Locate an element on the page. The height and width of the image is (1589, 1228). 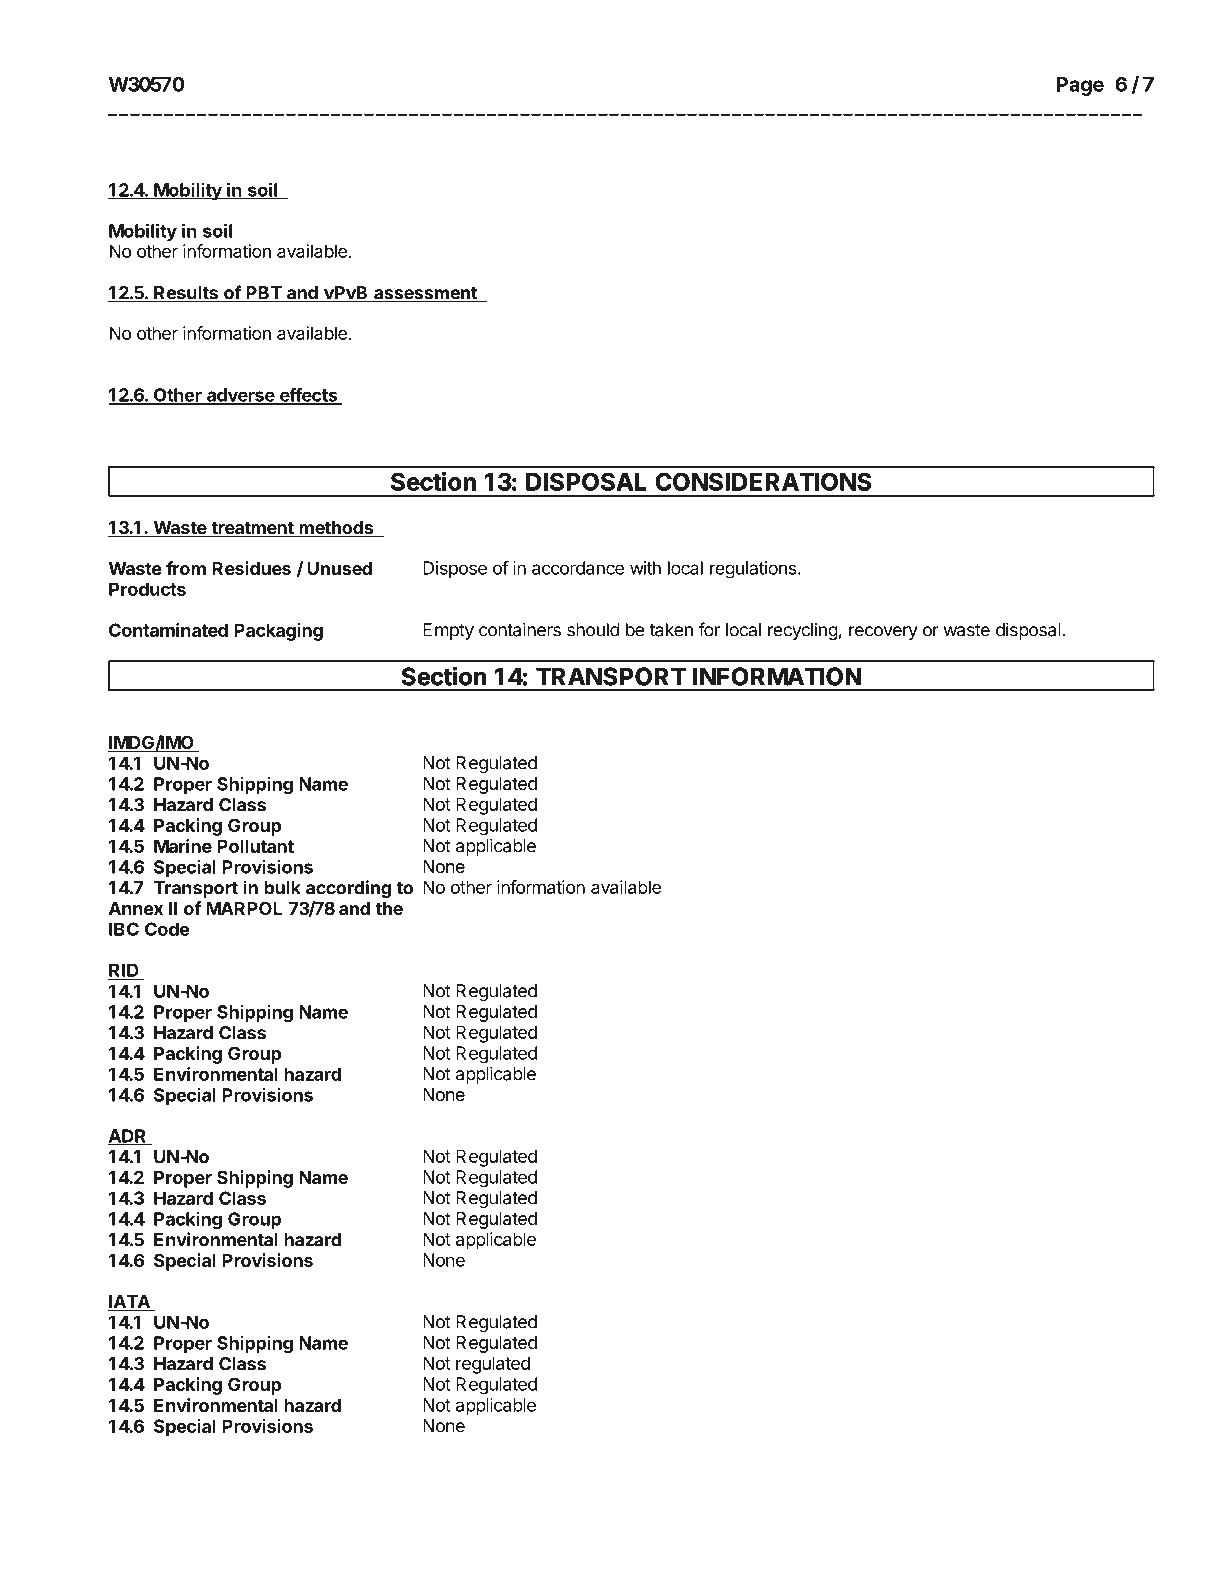
IATA is located at coordinates (130, 1303).
